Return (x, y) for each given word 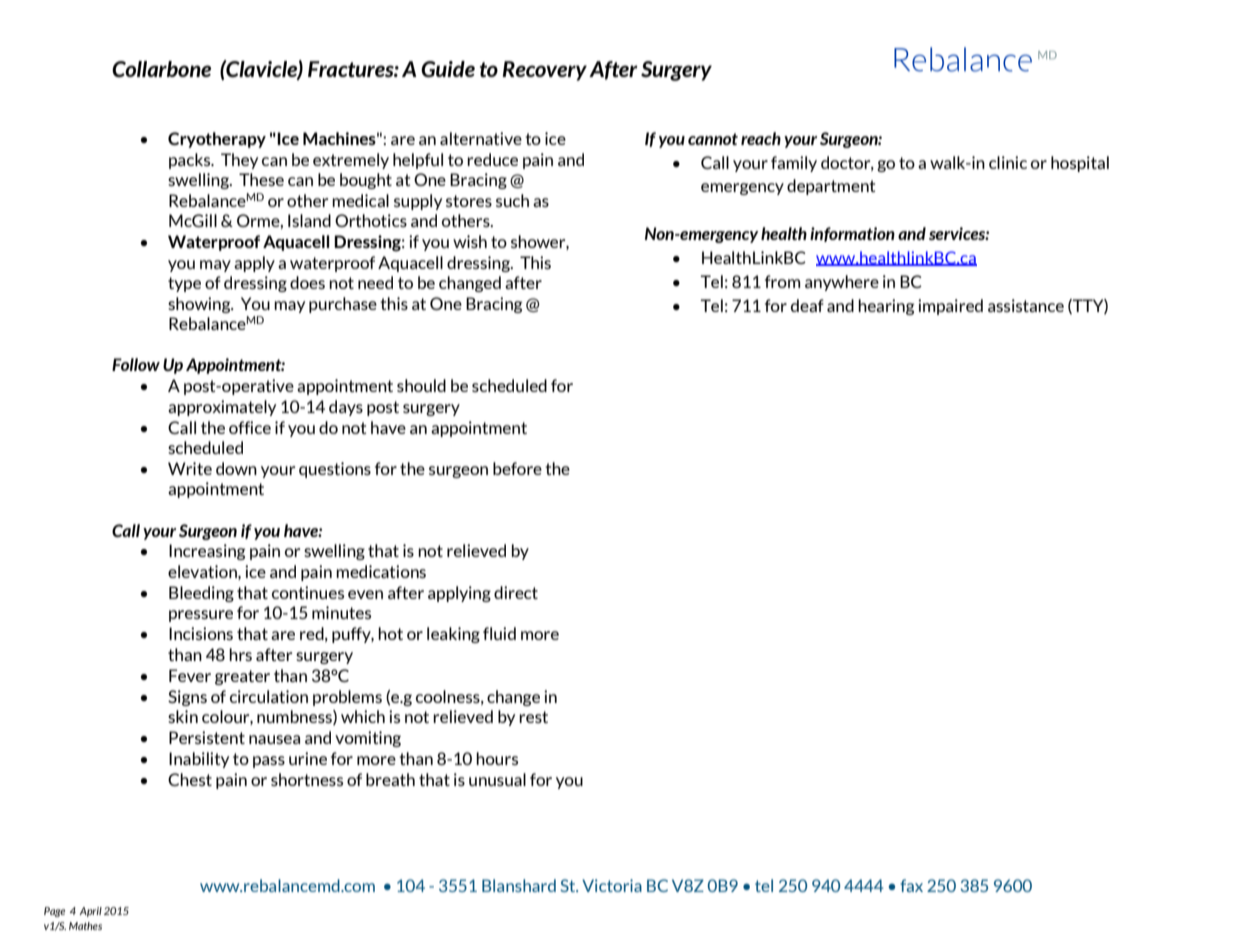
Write (190, 468)
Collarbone (161, 69)
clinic (1008, 162)
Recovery (544, 71)
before (517, 468)
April (90, 912)
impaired (950, 307)
